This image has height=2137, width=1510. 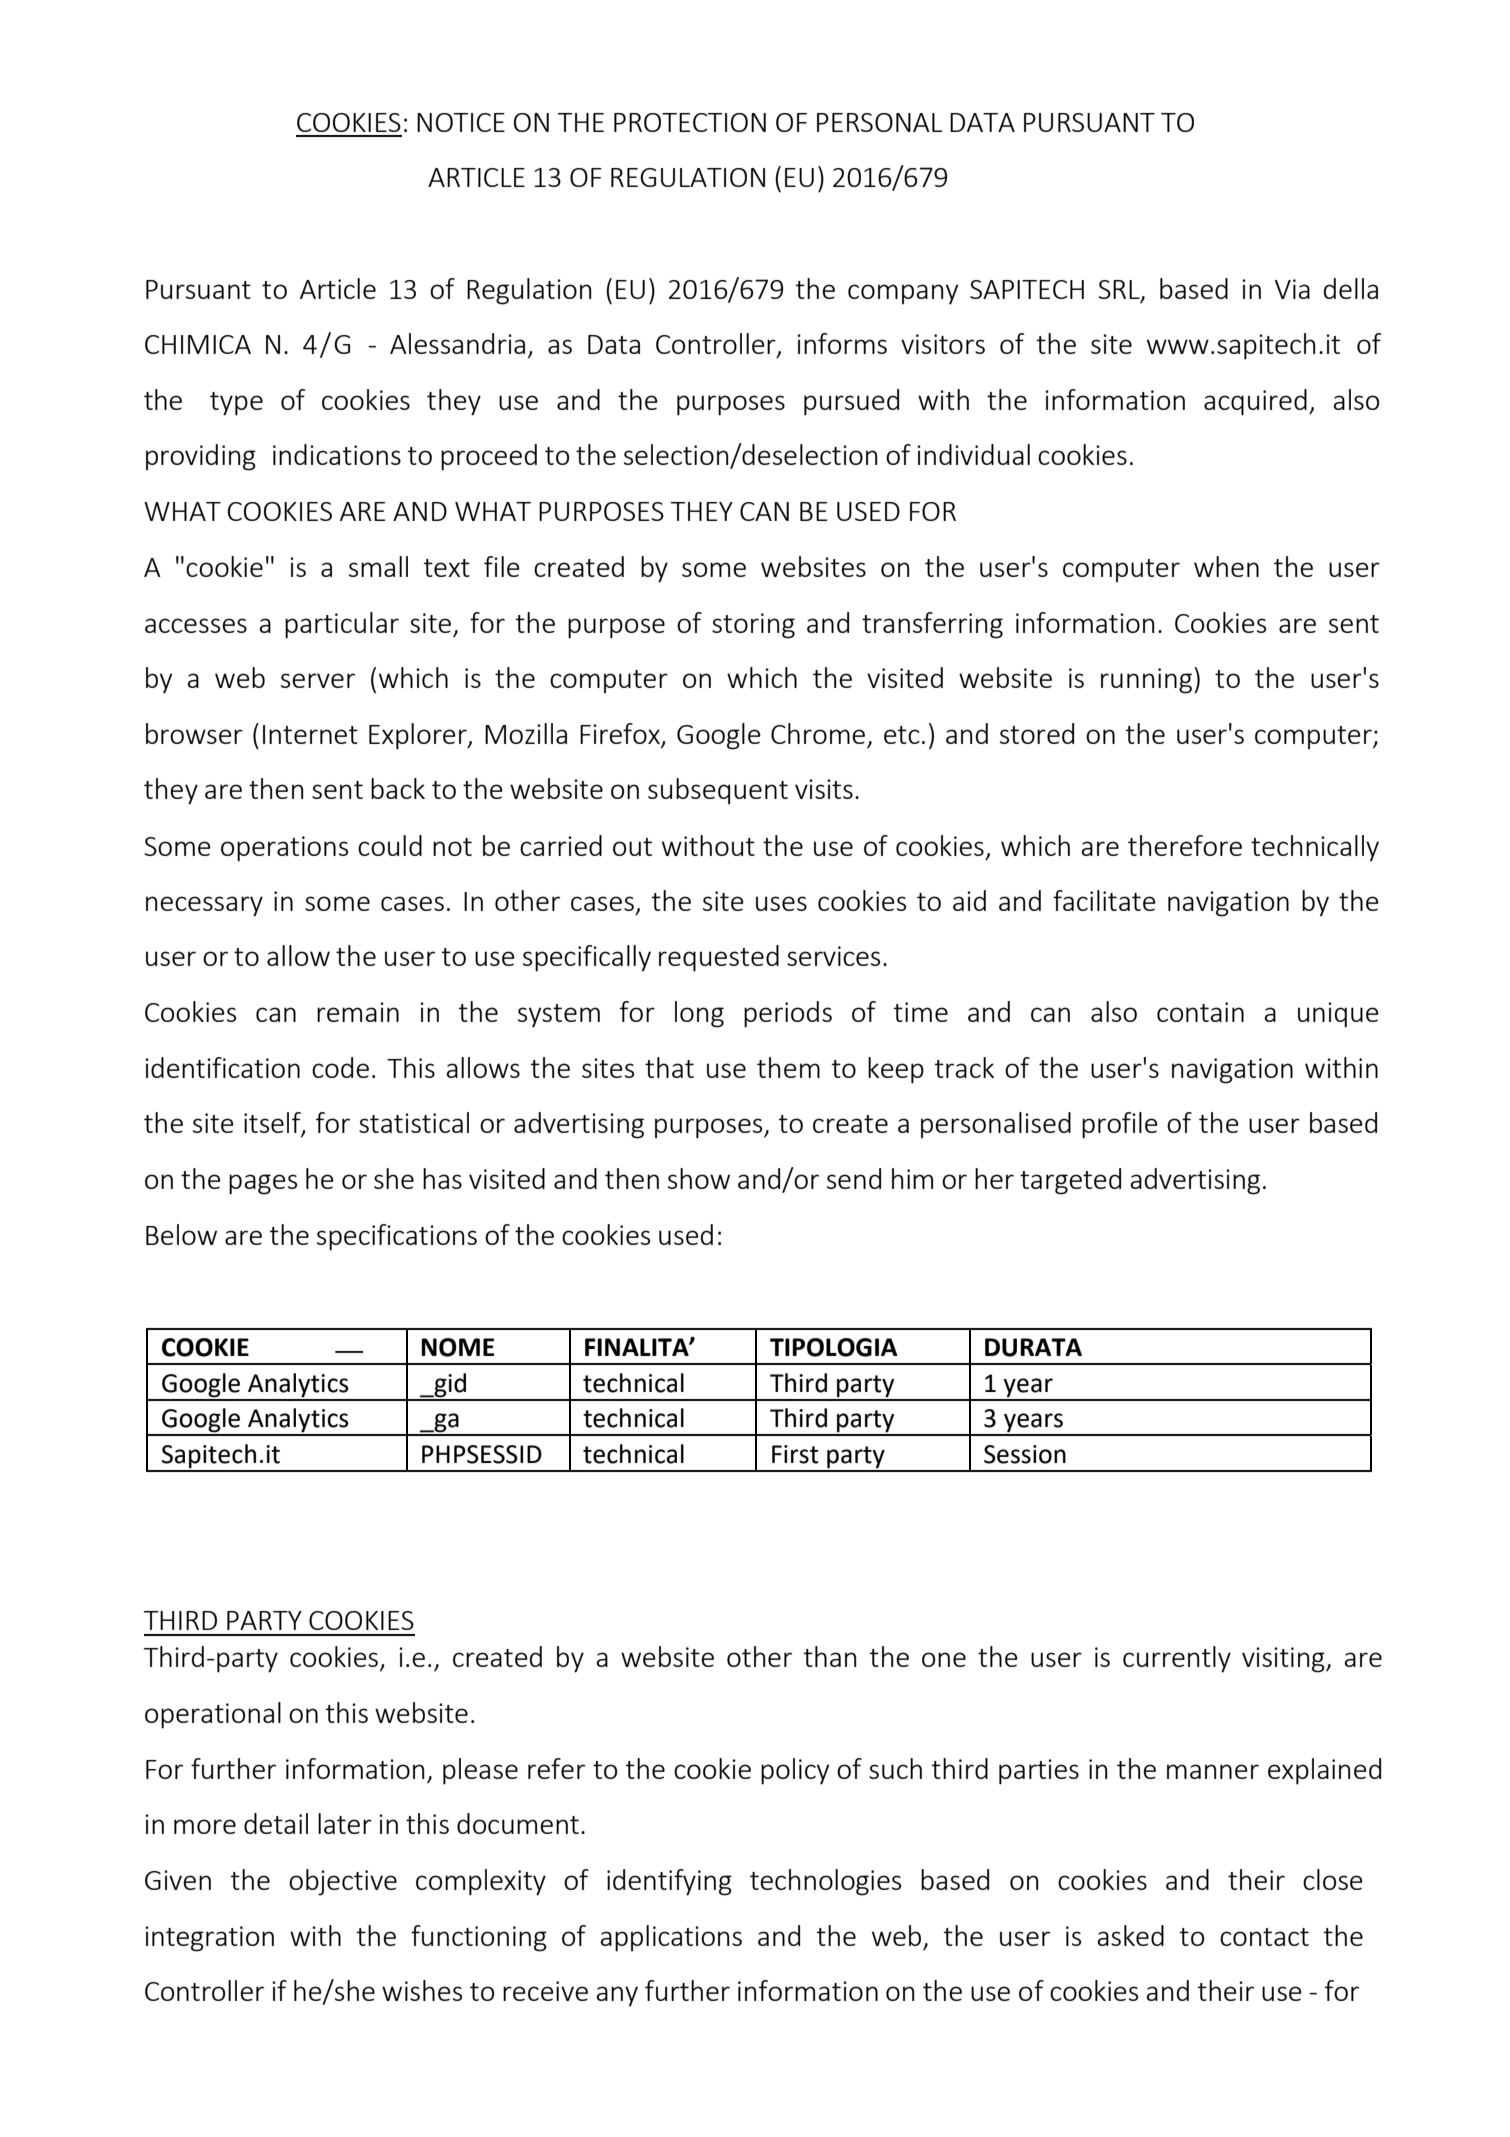 What do you see at coordinates (1200, 1012) in the image?
I see `contain` at bounding box center [1200, 1012].
